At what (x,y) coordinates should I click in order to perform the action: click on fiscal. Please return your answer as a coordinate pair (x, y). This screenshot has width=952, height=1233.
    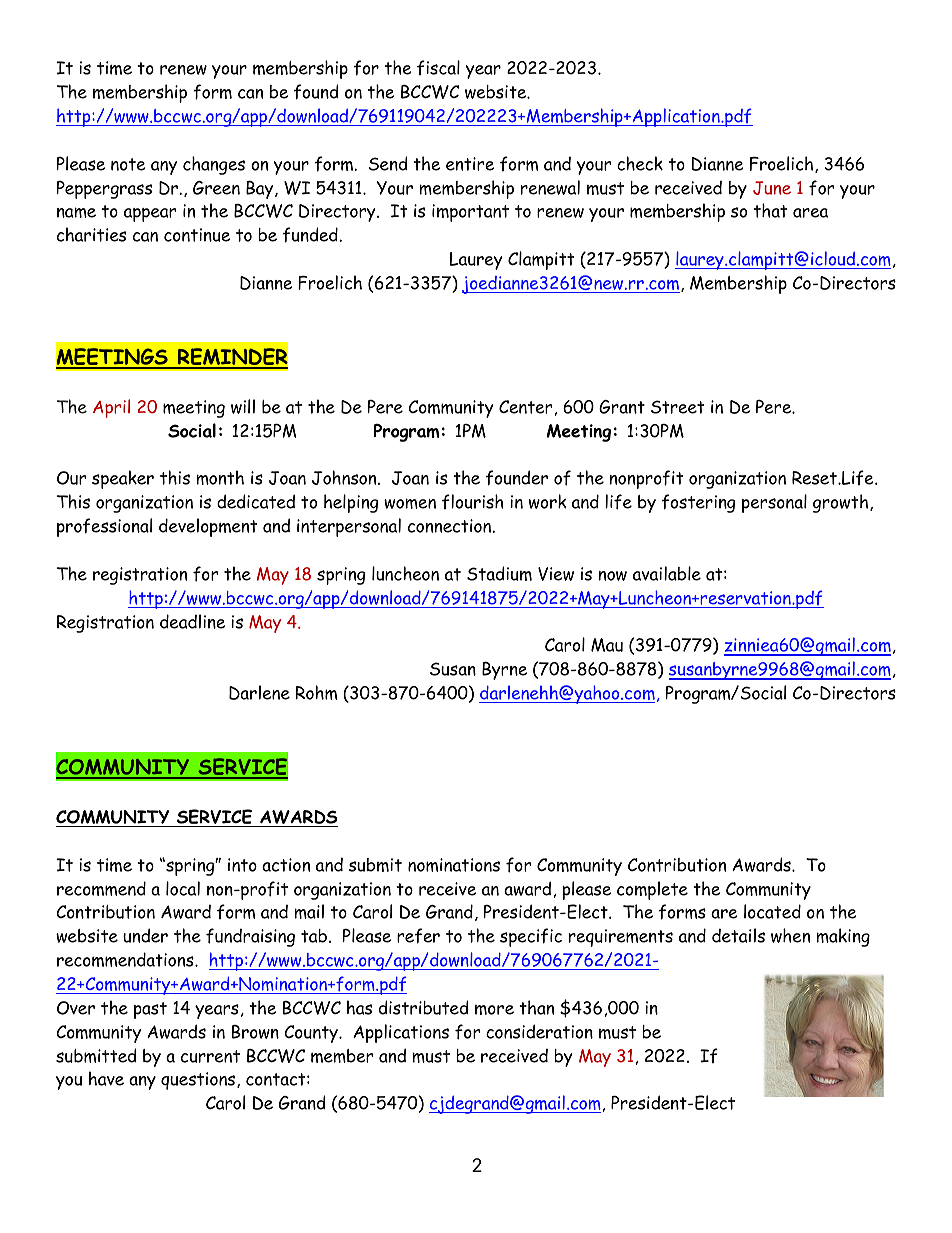
    Looking at the image, I should click on (438, 67).
